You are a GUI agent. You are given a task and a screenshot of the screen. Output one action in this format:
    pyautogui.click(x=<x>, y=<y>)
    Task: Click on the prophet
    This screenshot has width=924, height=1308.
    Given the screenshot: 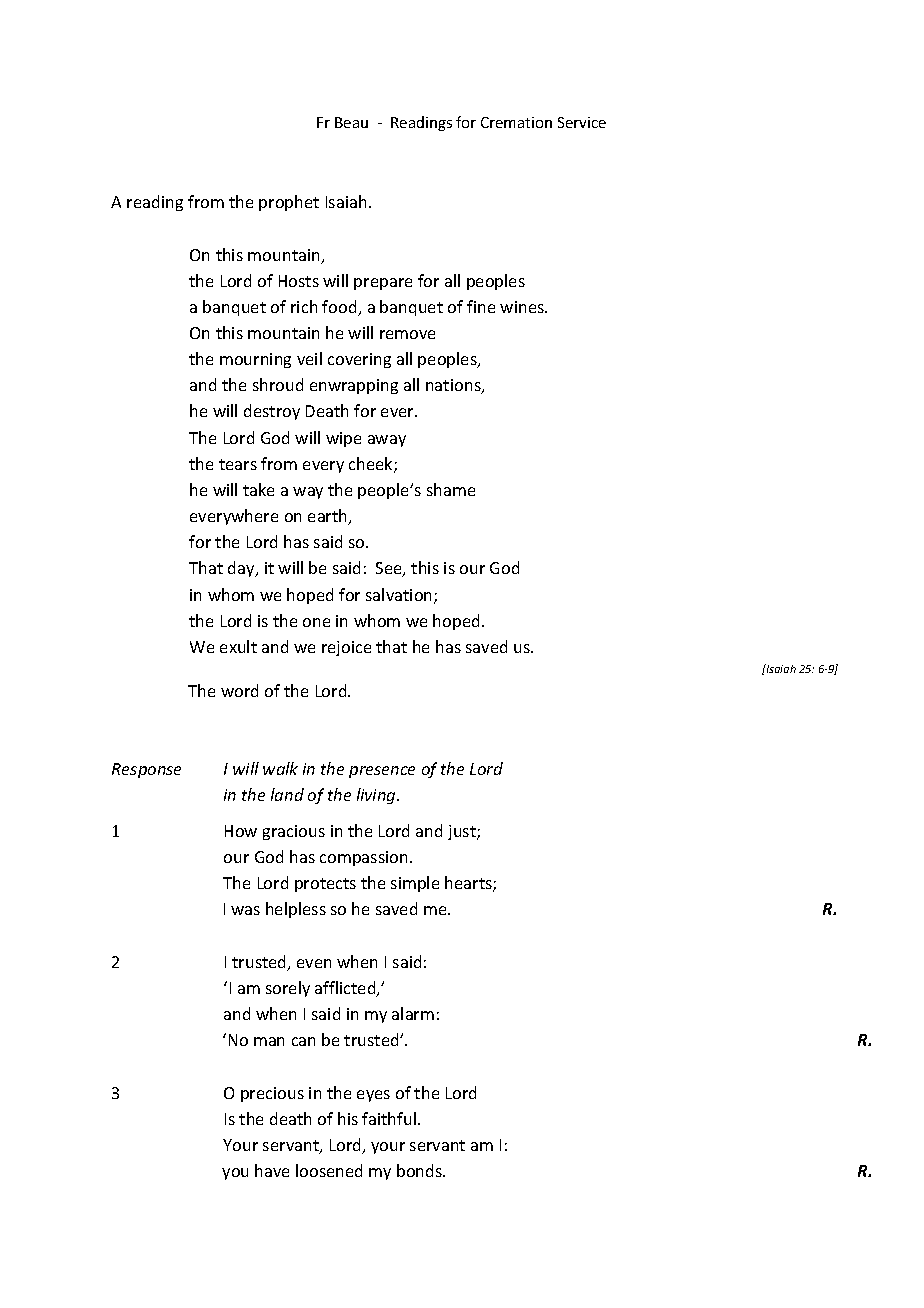 What is the action you would take?
    pyautogui.click(x=289, y=203)
